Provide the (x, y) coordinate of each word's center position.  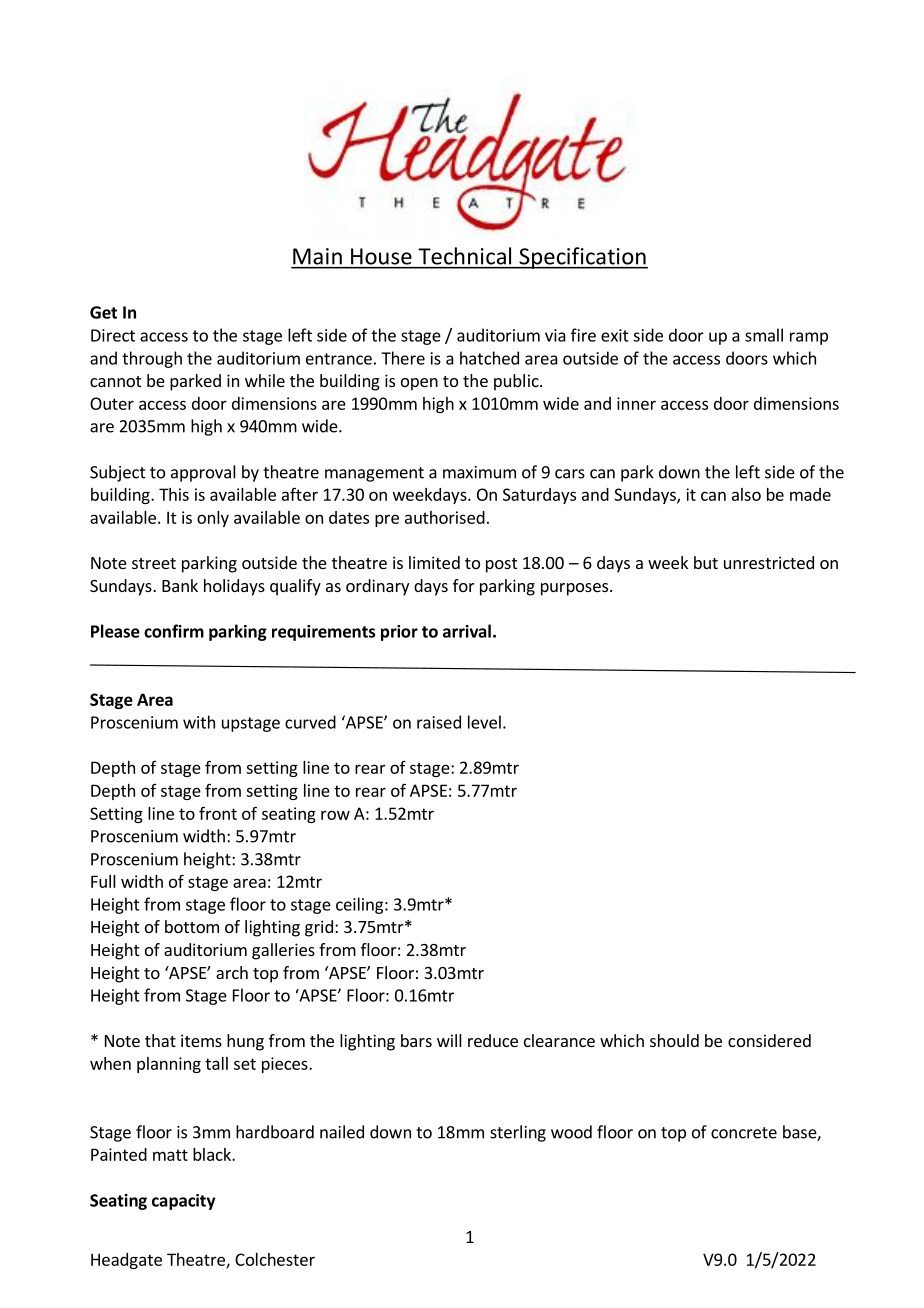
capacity (183, 1202)
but (706, 562)
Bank (180, 585)
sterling (518, 1133)
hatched (489, 358)
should (674, 1040)
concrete (744, 1133)
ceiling (361, 905)
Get (103, 312)
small (764, 335)
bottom (192, 926)
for (464, 585)
